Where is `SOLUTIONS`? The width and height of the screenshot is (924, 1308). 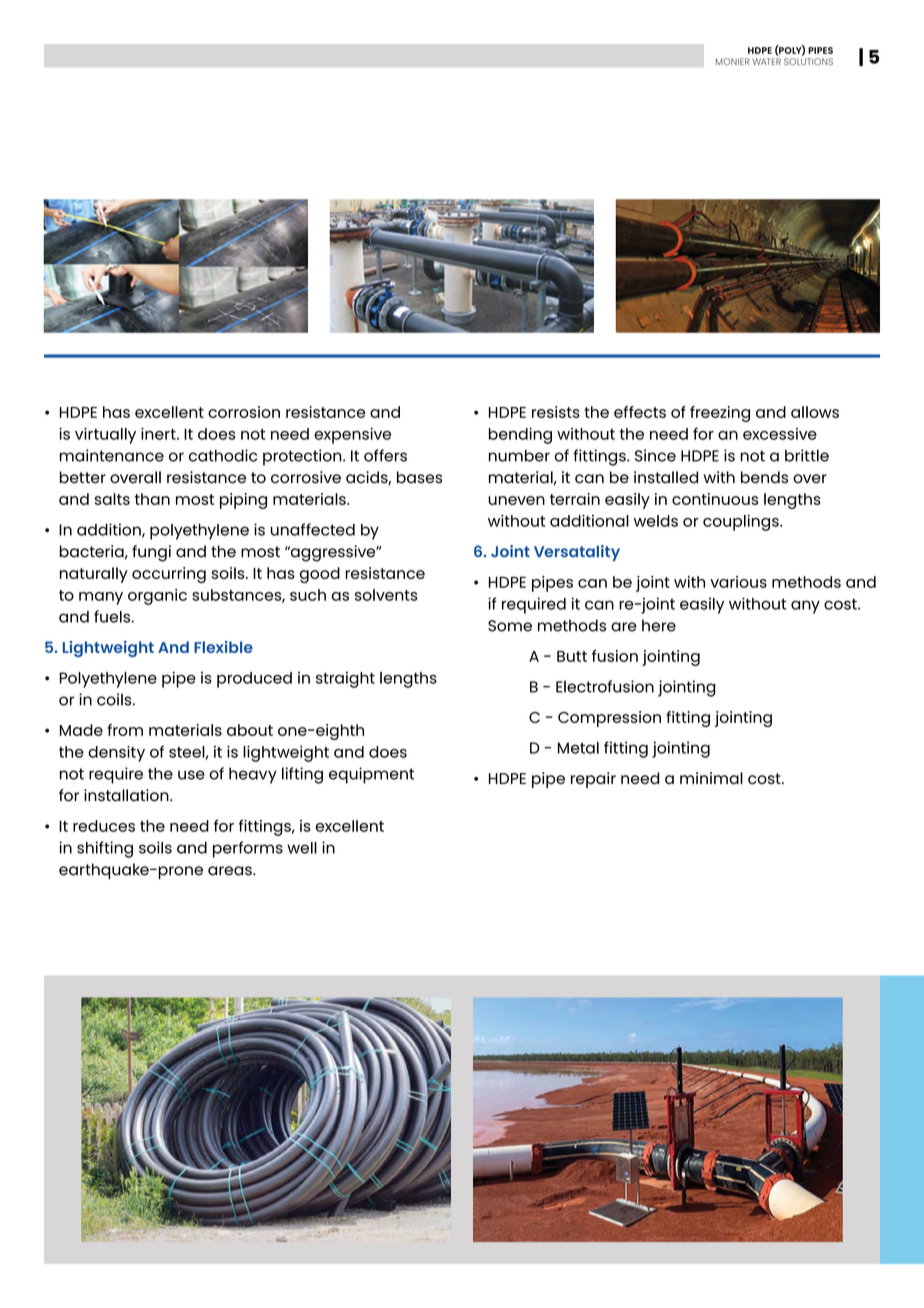
SOLUTIONS is located at coordinates (808, 61).
